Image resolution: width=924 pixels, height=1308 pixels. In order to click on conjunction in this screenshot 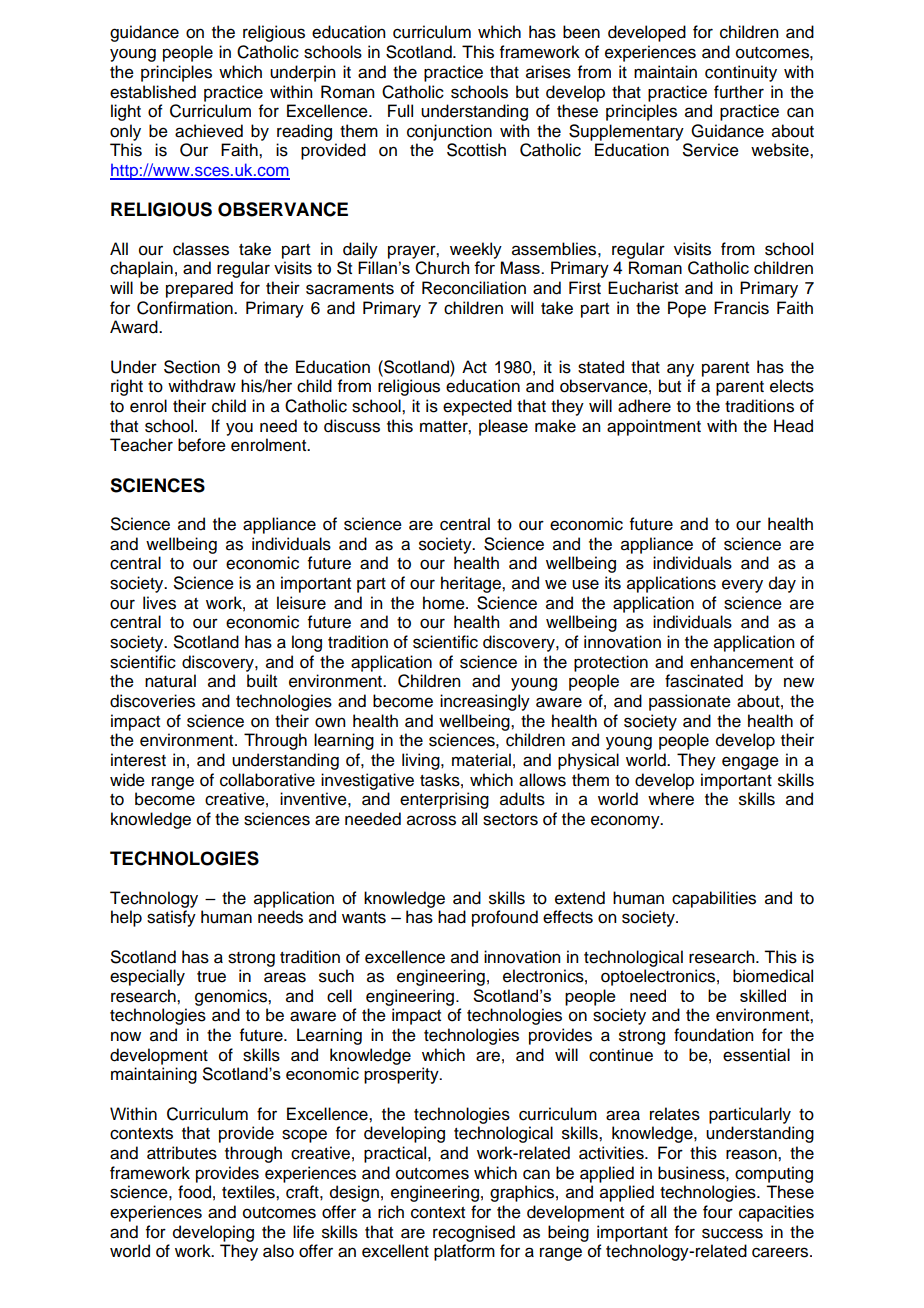, I will do `click(449, 132)`.
